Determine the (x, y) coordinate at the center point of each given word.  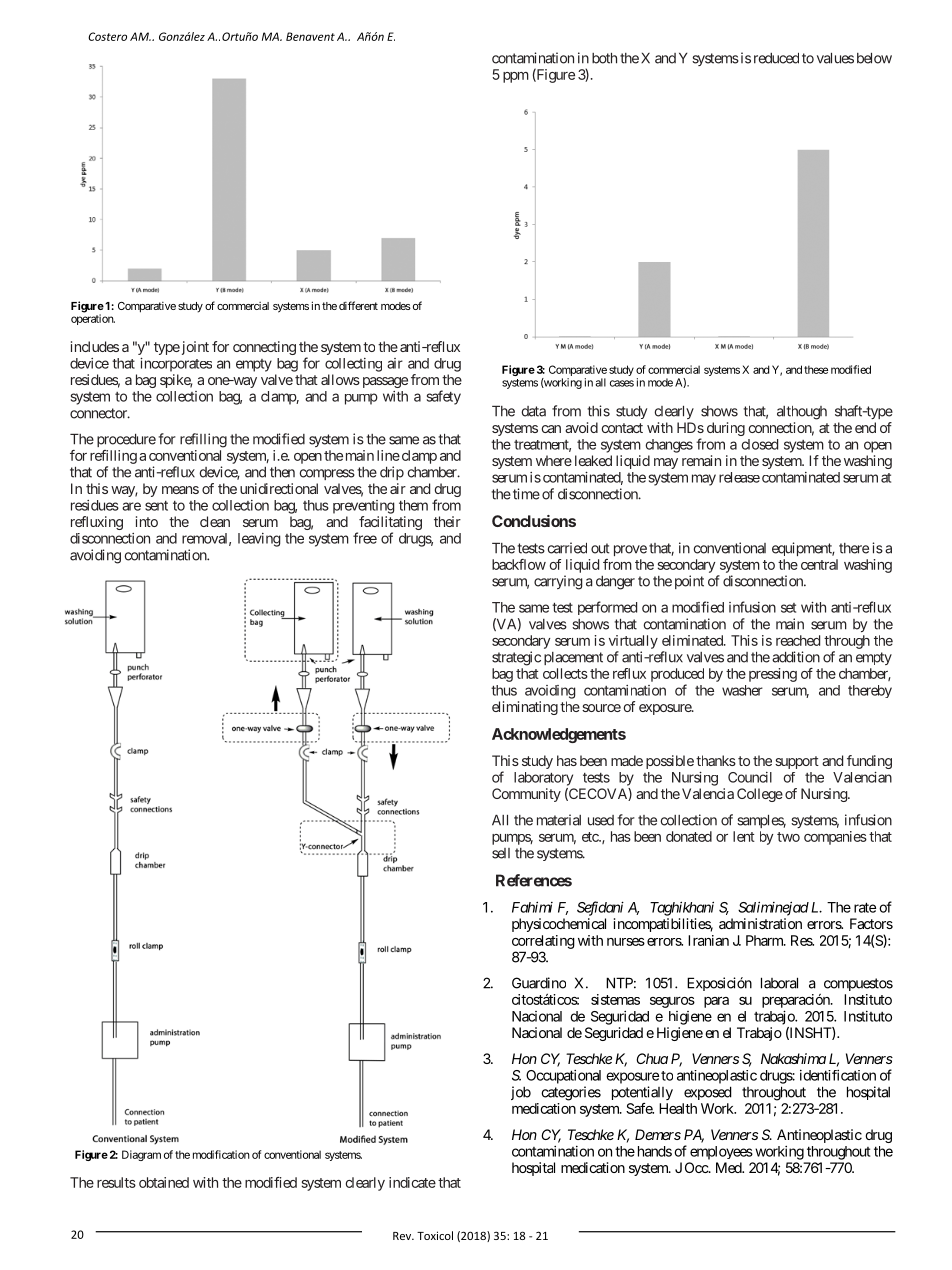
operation (93, 319)
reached (798, 640)
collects (565, 673)
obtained (164, 1182)
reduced (776, 58)
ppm (516, 77)
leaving (259, 540)
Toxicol (435, 1235)
